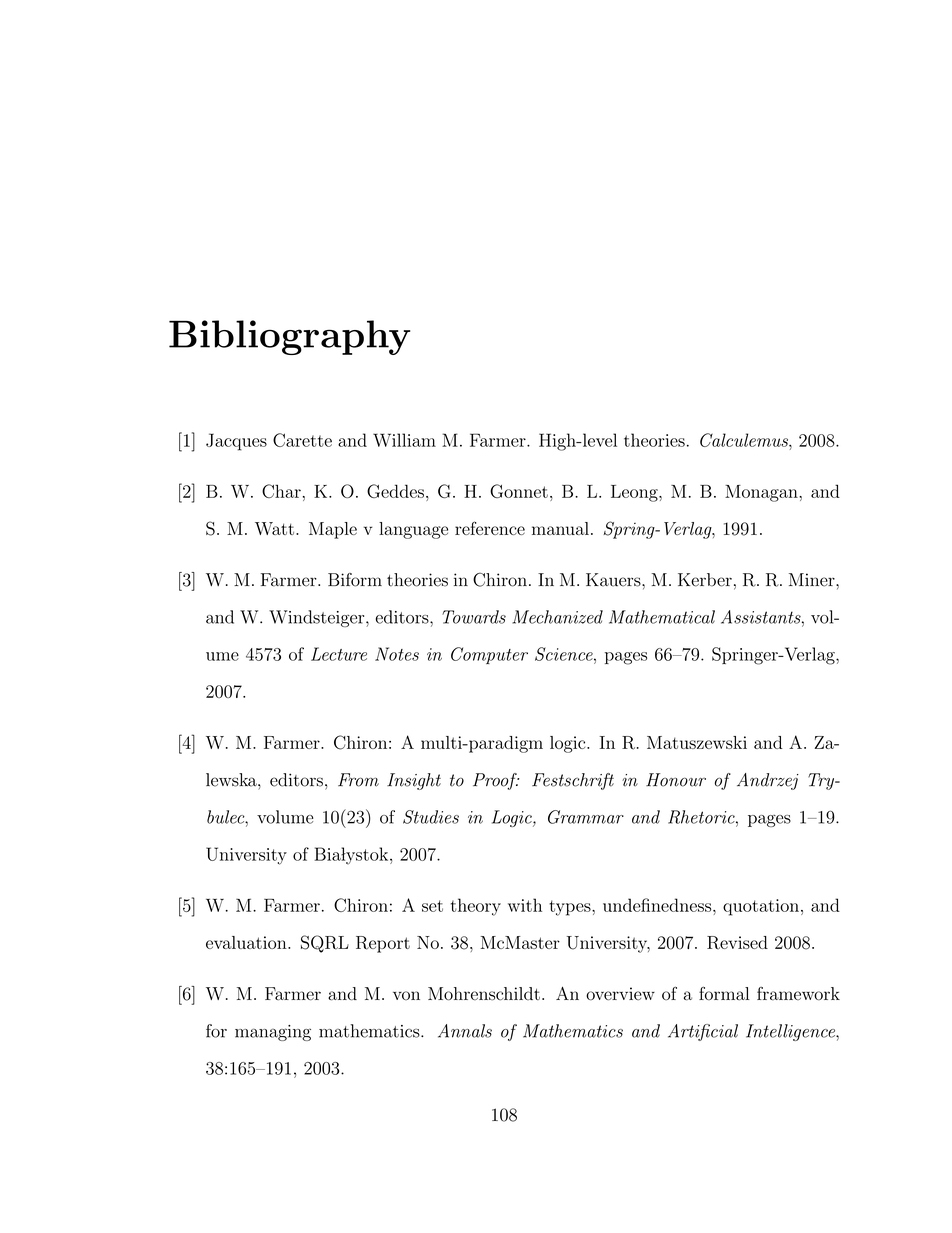  What do you see at coordinates (496, 781) in the screenshot?
I see `Proof` at bounding box center [496, 781].
